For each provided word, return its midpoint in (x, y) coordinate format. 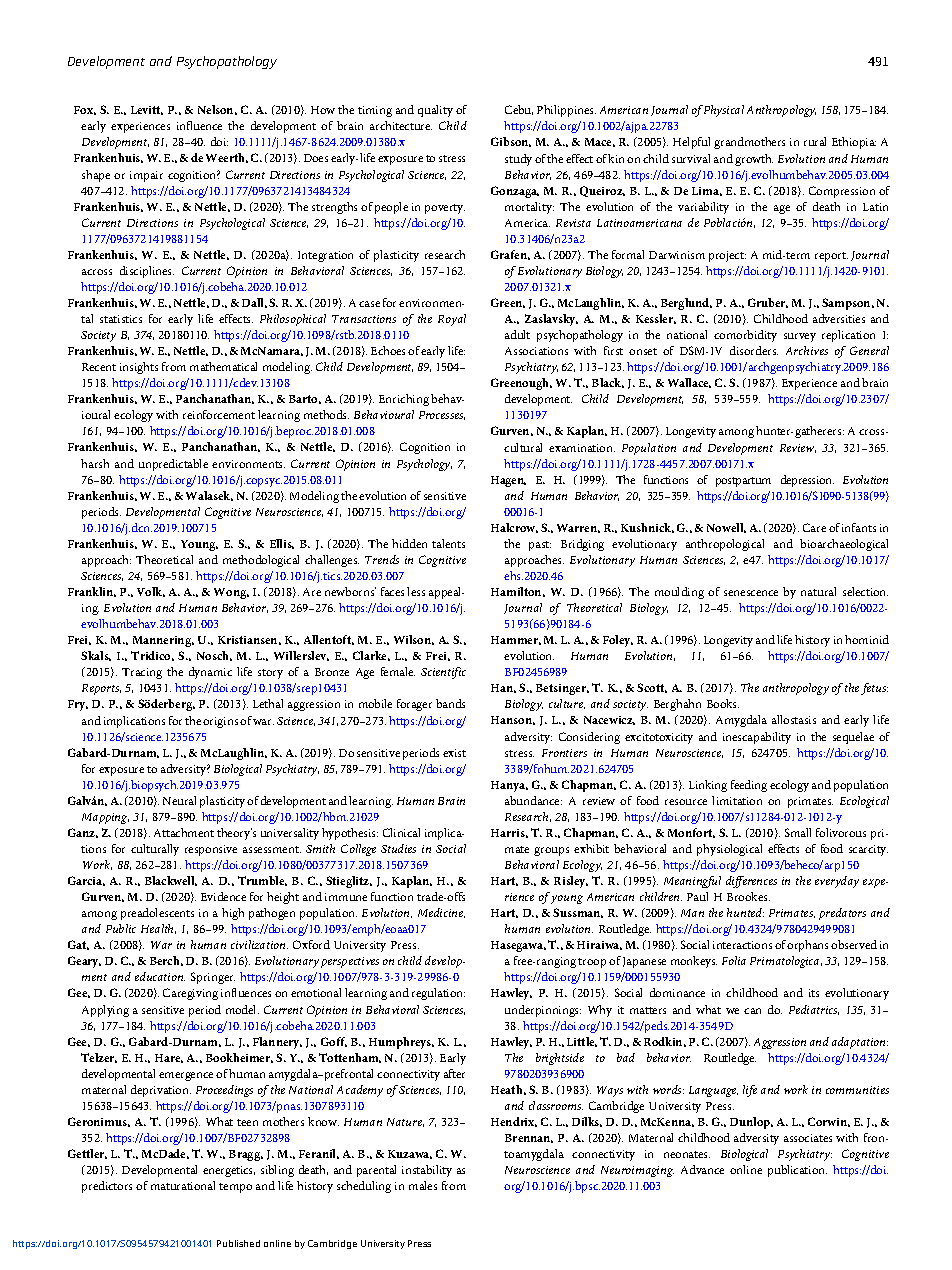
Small (798, 832)
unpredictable (173, 465)
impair (146, 176)
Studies (398, 848)
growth (754, 160)
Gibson (511, 142)
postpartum (743, 482)
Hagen (508, 481)
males (423, 1185)
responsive (211, 850)
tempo (235, 1188)
